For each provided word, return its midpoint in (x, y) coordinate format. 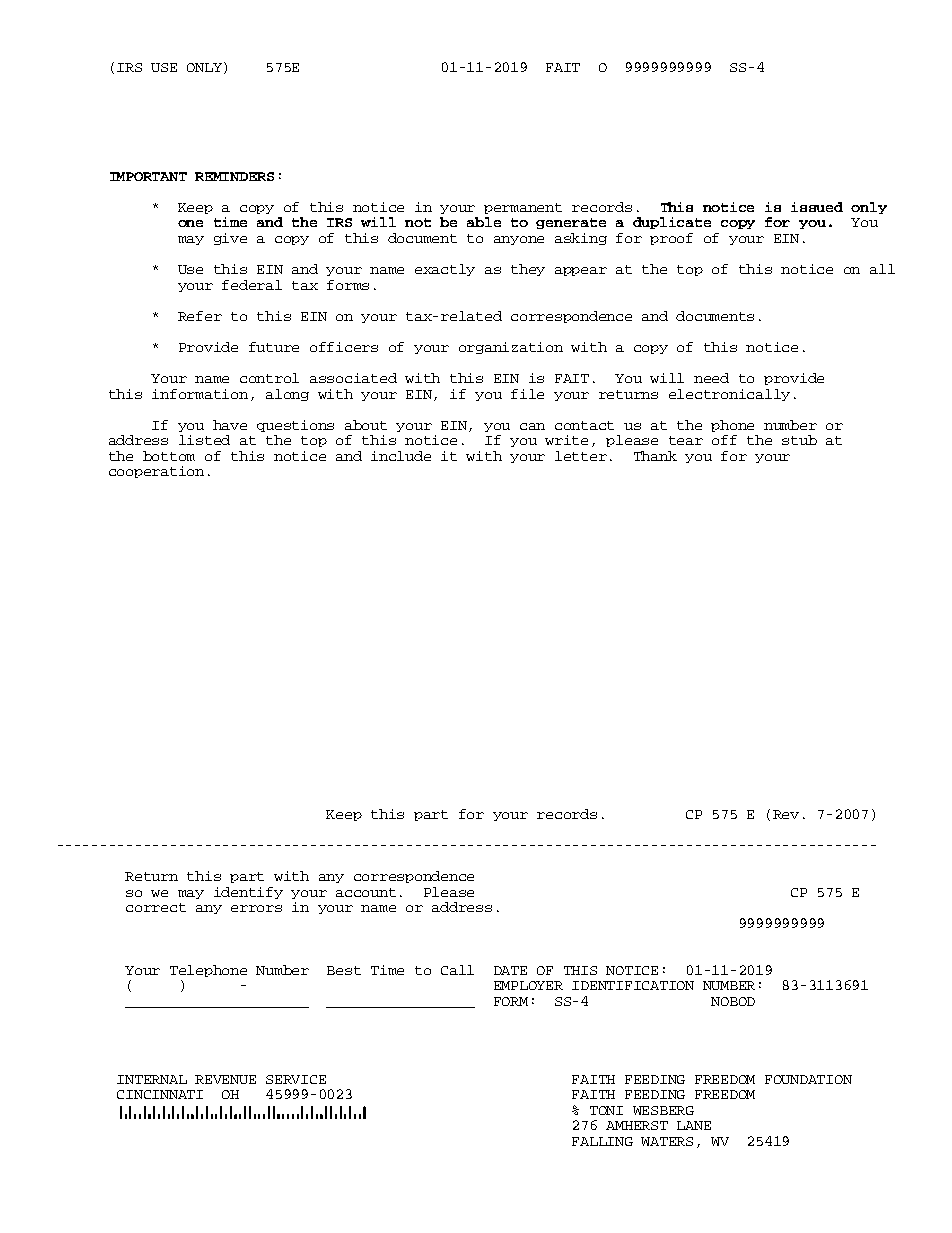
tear (686, 440)
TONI (606, 1110)
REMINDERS (234, 176)
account (366, 892)
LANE (694, 1125)
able (484, 222)
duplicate (672, 223)
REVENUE (225, 1079)
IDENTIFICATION (633, 985)
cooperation (156, 472)
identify (248, 893)
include (401, 456)
